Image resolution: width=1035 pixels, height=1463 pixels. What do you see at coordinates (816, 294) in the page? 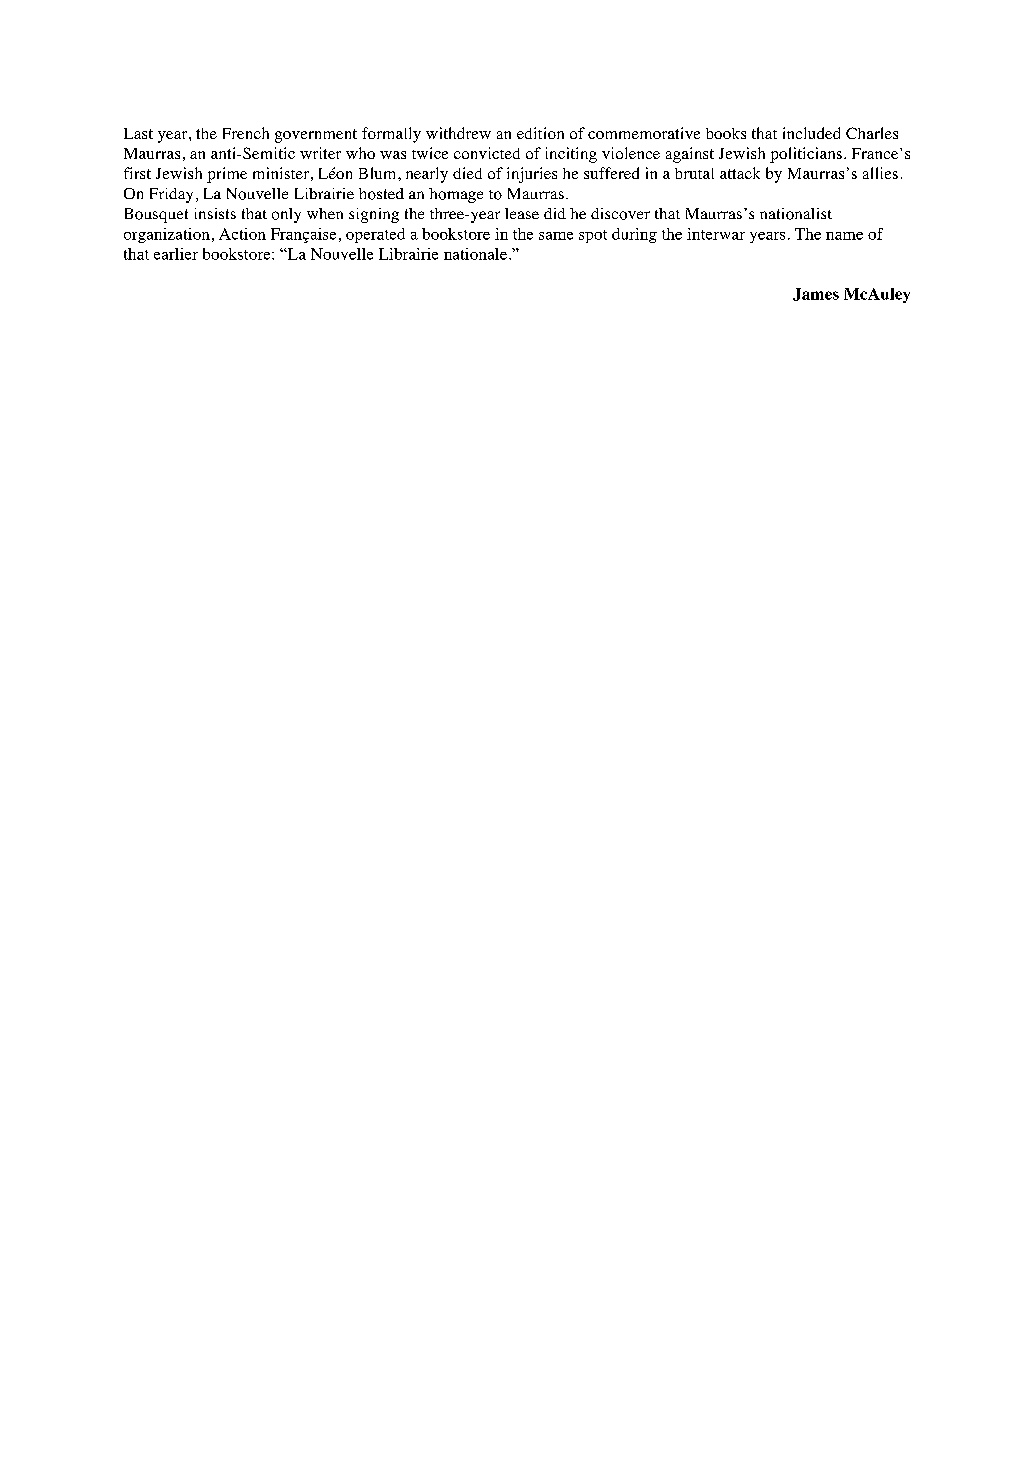
I see `James` at bounding box center [816, 294].
